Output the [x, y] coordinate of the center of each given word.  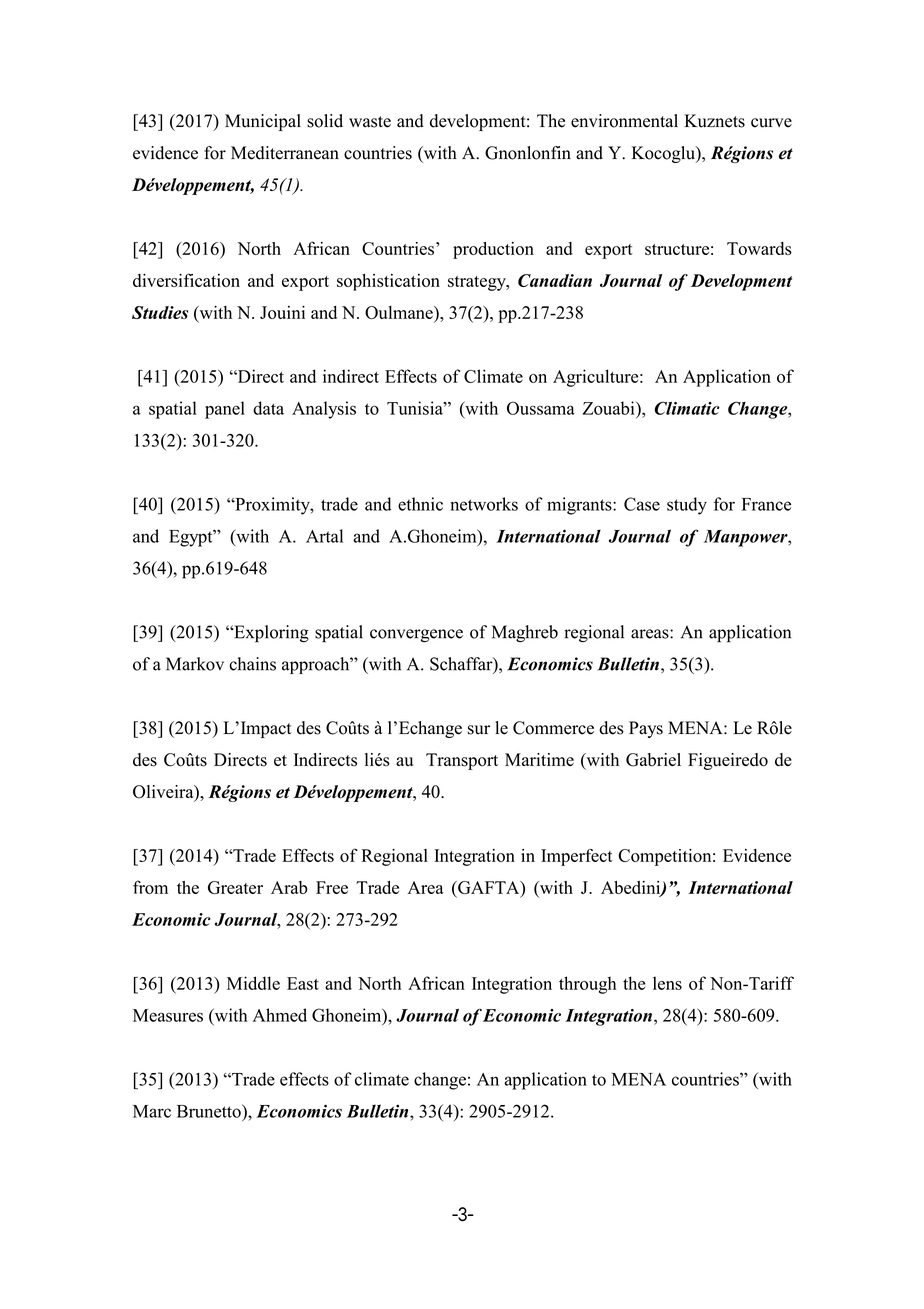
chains [252, 664]
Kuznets [714, 121]
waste [370, 122]
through [587, 985]
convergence [416, 636]
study [687, 506]
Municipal [263, 122]
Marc [152, 1111]
